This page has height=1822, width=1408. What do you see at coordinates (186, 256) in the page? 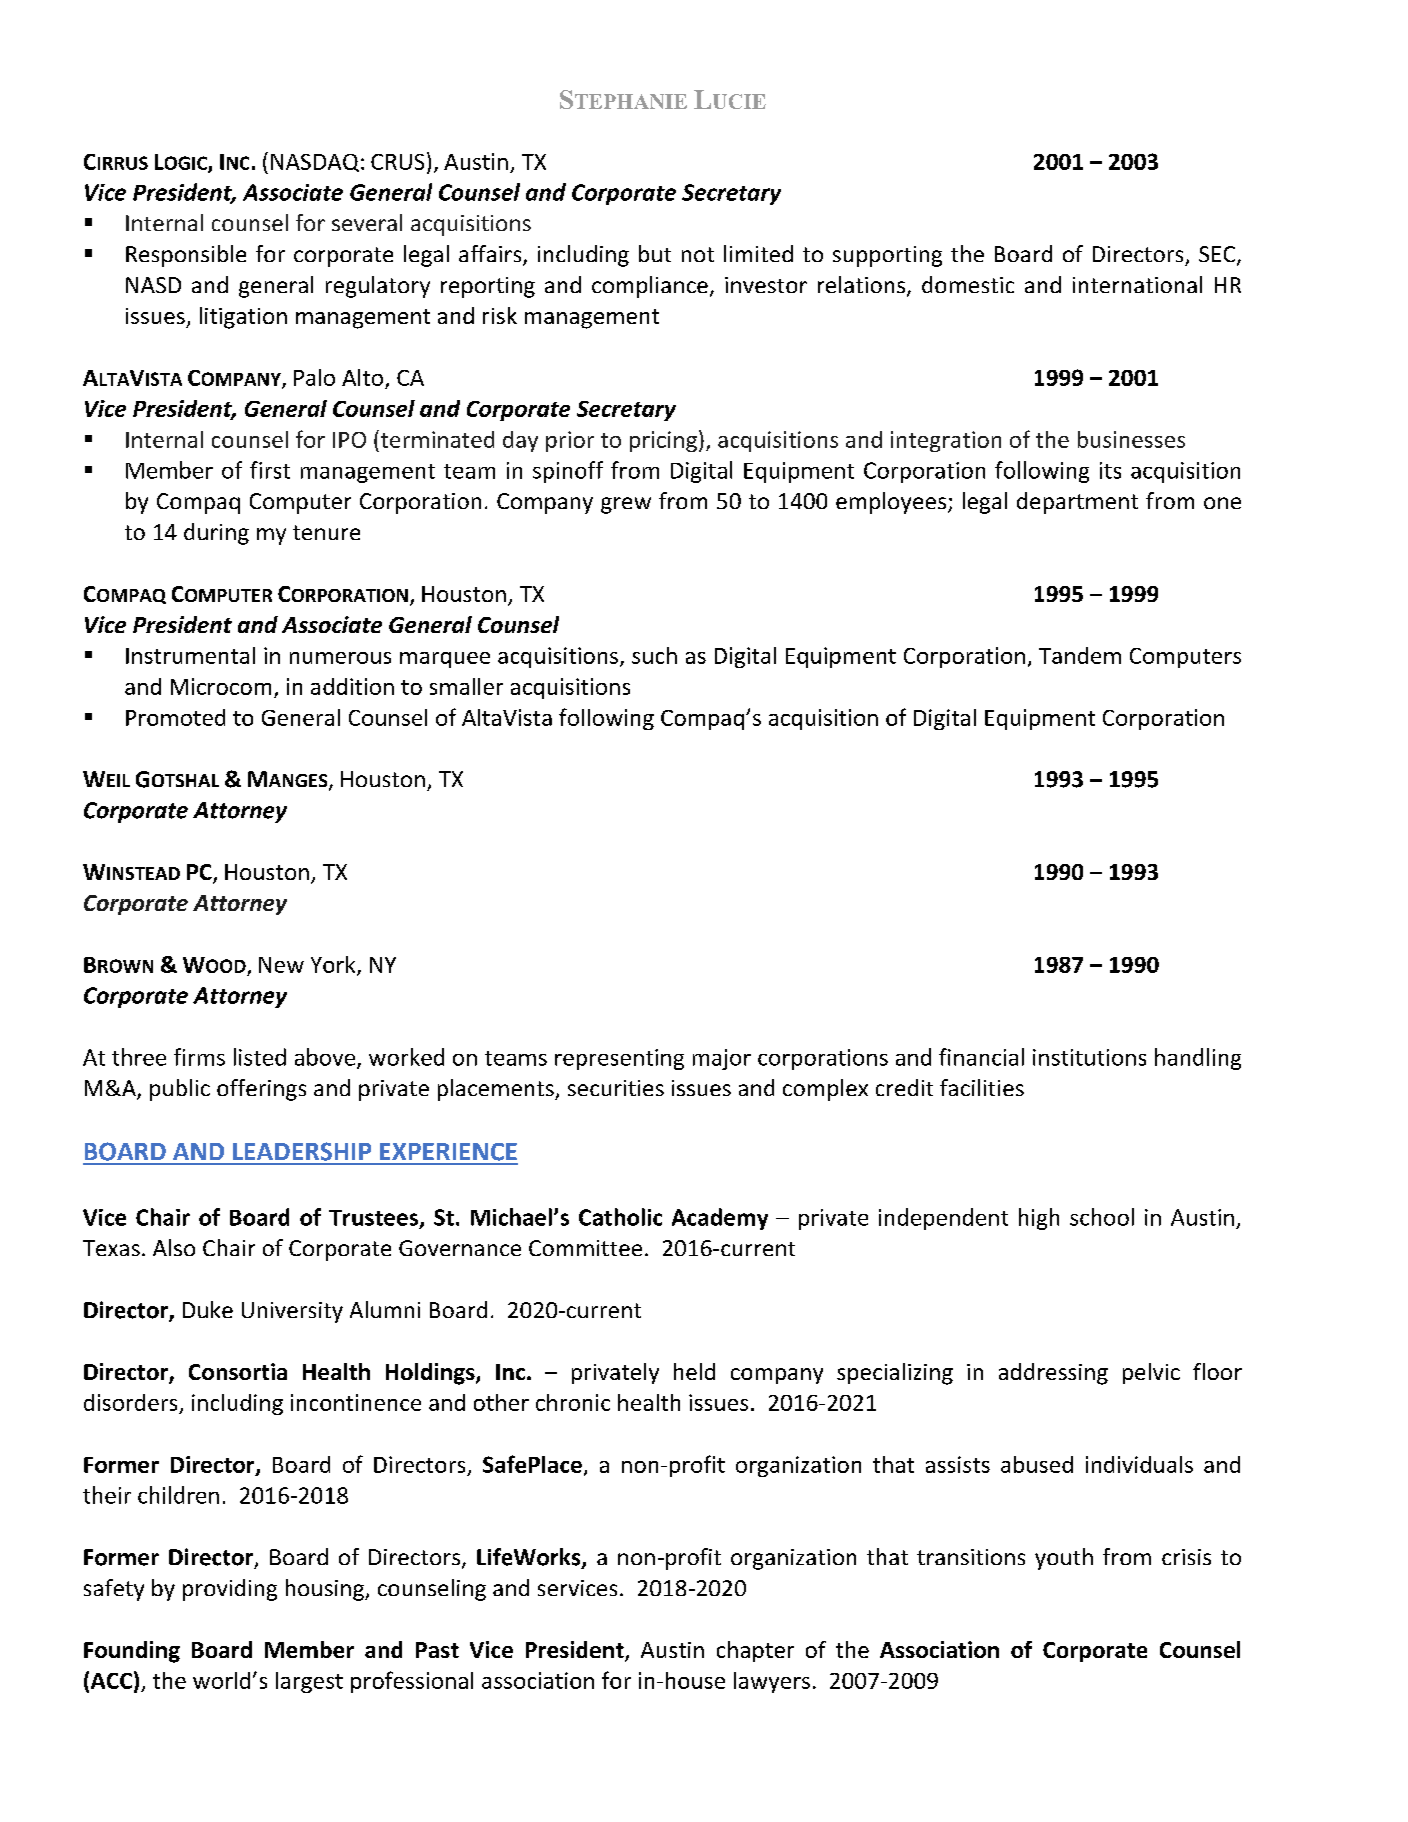
I see `Responsible` at bounding box center [186, 256].
